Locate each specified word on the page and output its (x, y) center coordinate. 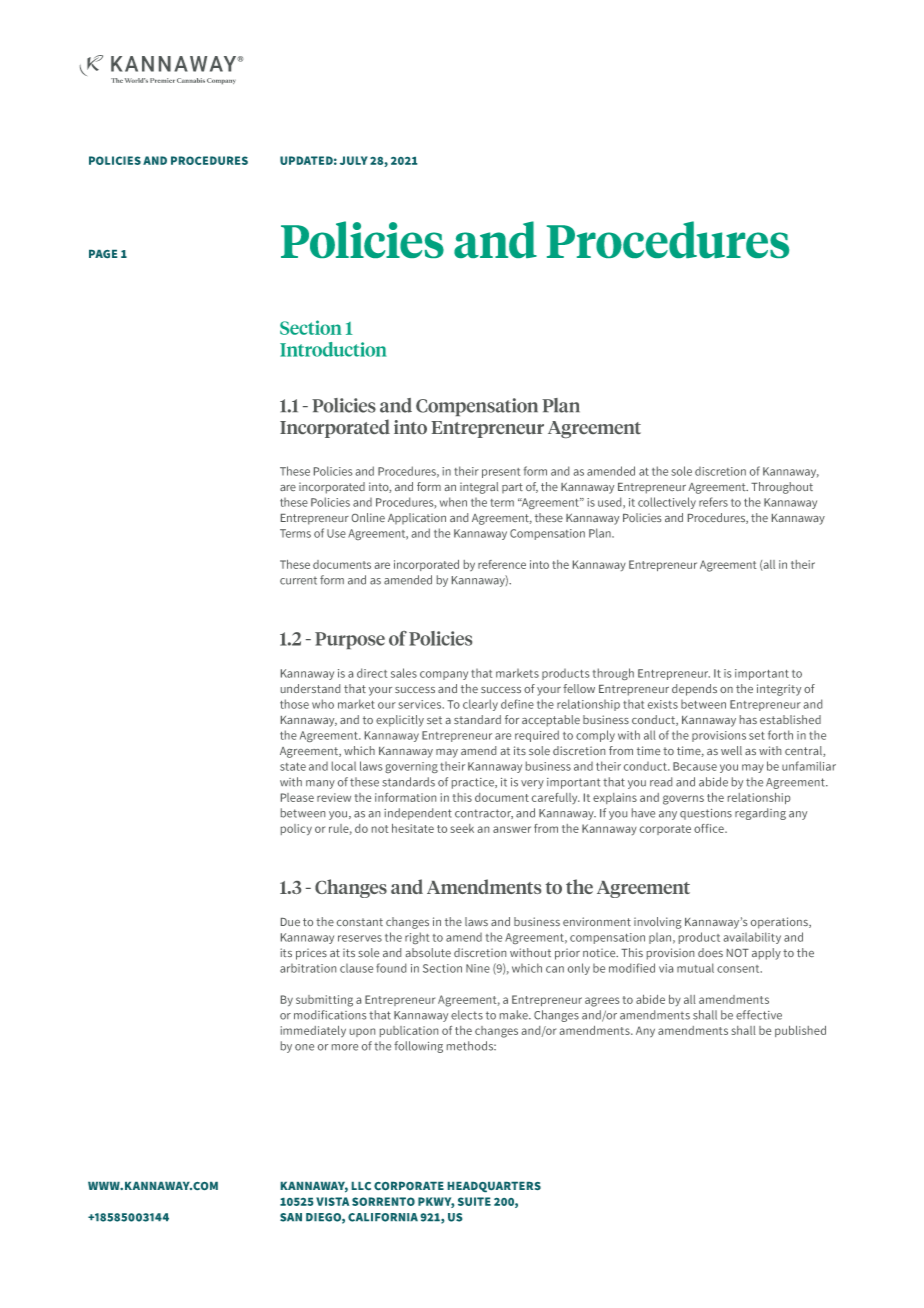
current (298, 581)
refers (713, 502)
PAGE (103, 254)
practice (474, 783)
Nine (478, 968)
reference (502, 564)
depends (694, 690)
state (293, 767)
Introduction (333, 349)
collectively (667, 503)
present (501, 473)
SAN (291, 1217)
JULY (354, 160)
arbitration (308, 968)
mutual (695, 968)
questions (706, 814)
